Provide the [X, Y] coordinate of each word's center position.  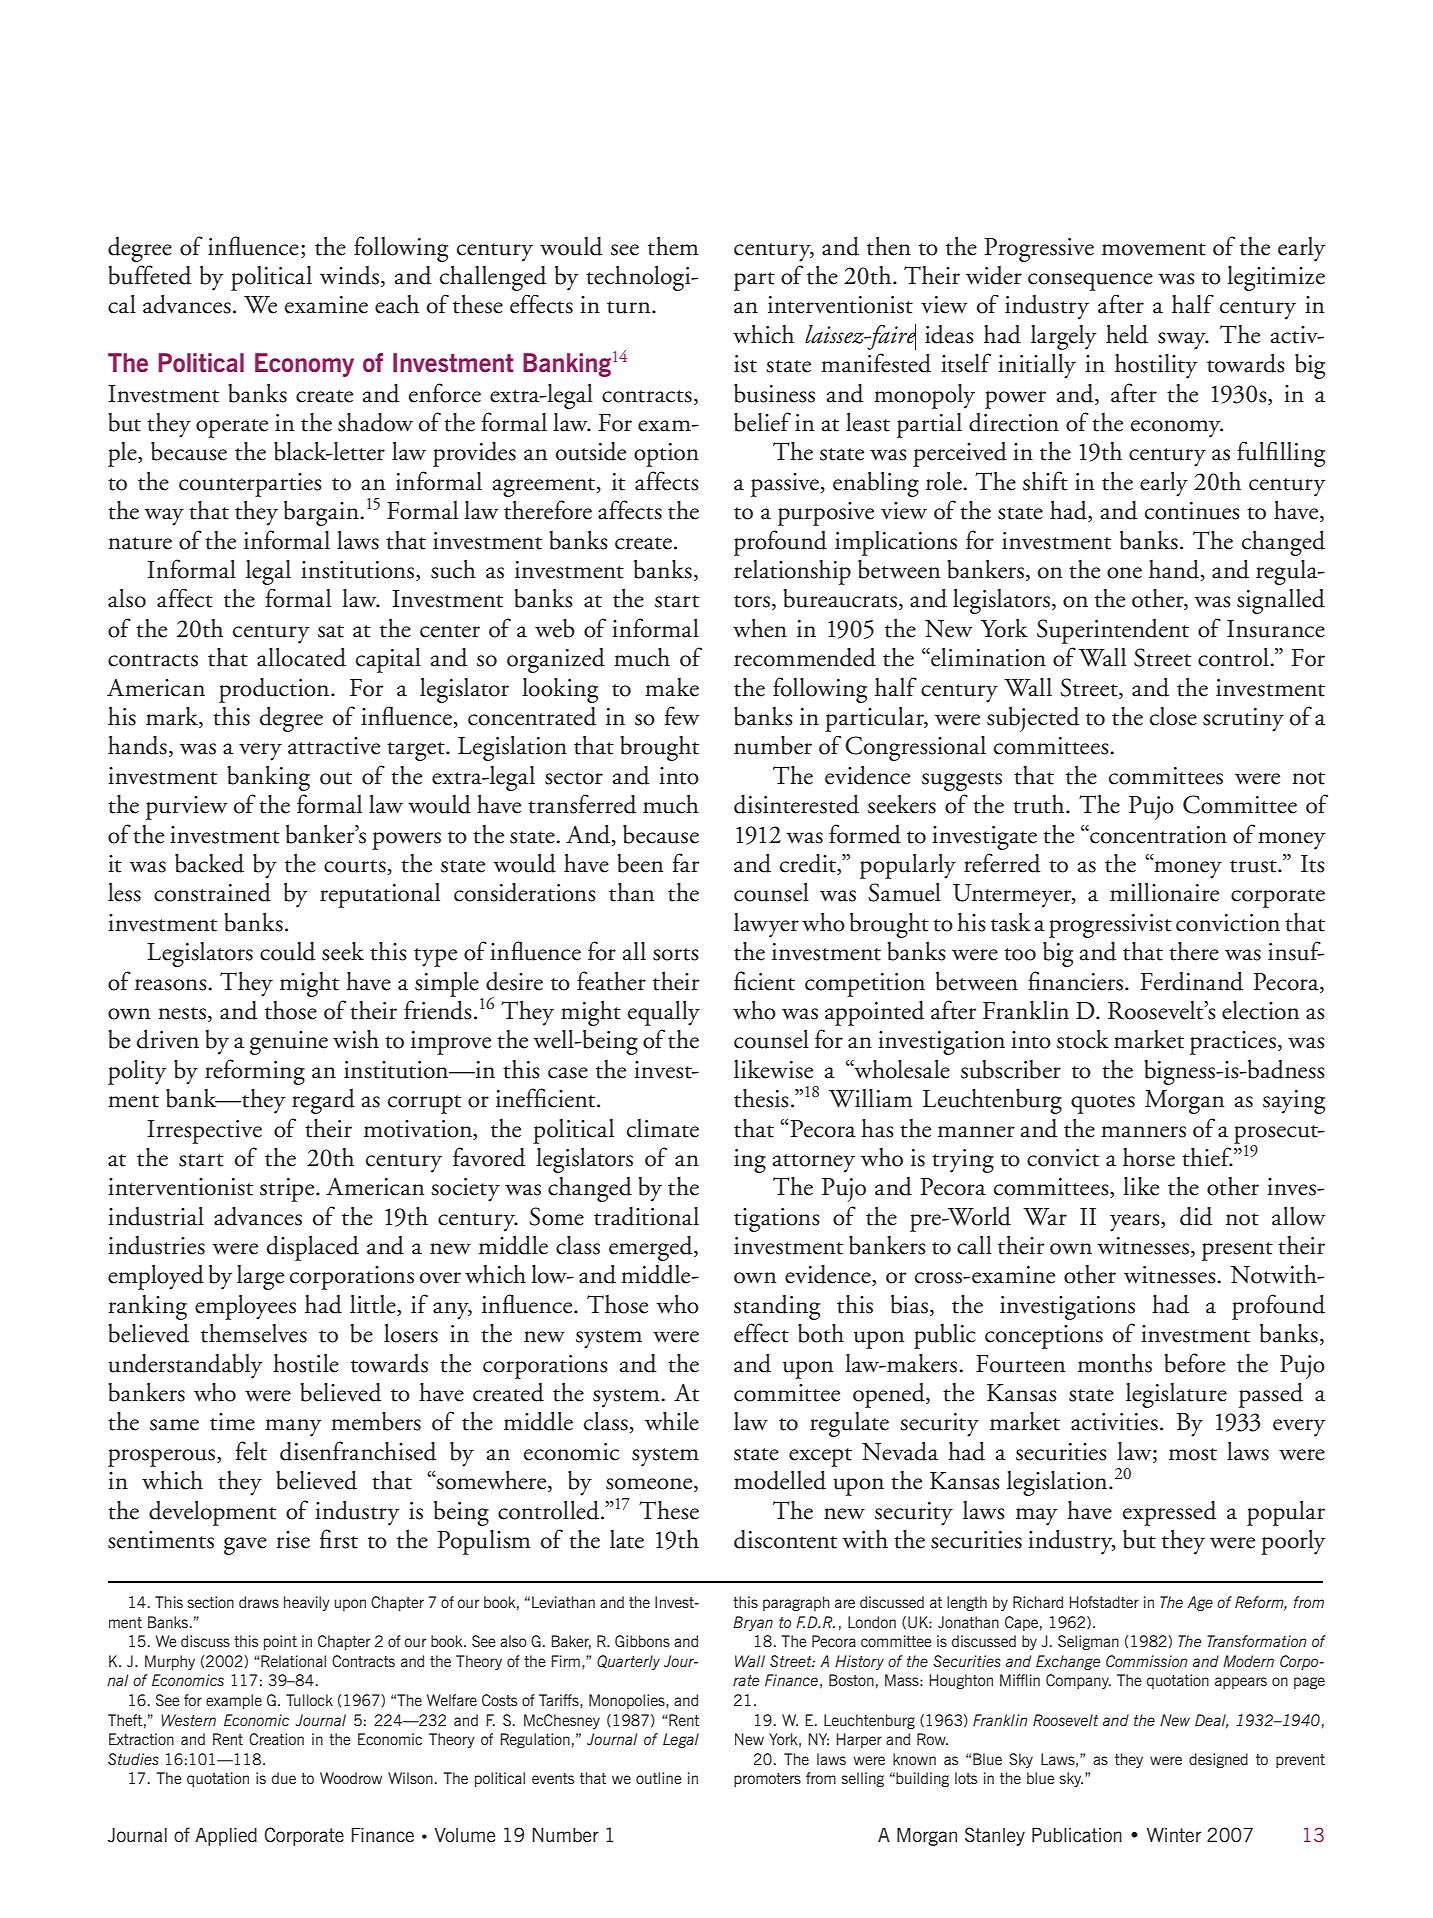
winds [349, 275]
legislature [1176, 1395]
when [760, 628]
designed [1218, 1760]
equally [664, 1013]
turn [630, 307]
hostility [1156, 366]
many [293, 1428]
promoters [767, 1780]
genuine [289, 1043]
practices [1234, 1043]
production [275, 690]
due [284, 1778]
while [672, 1421]
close [1173, 716]
